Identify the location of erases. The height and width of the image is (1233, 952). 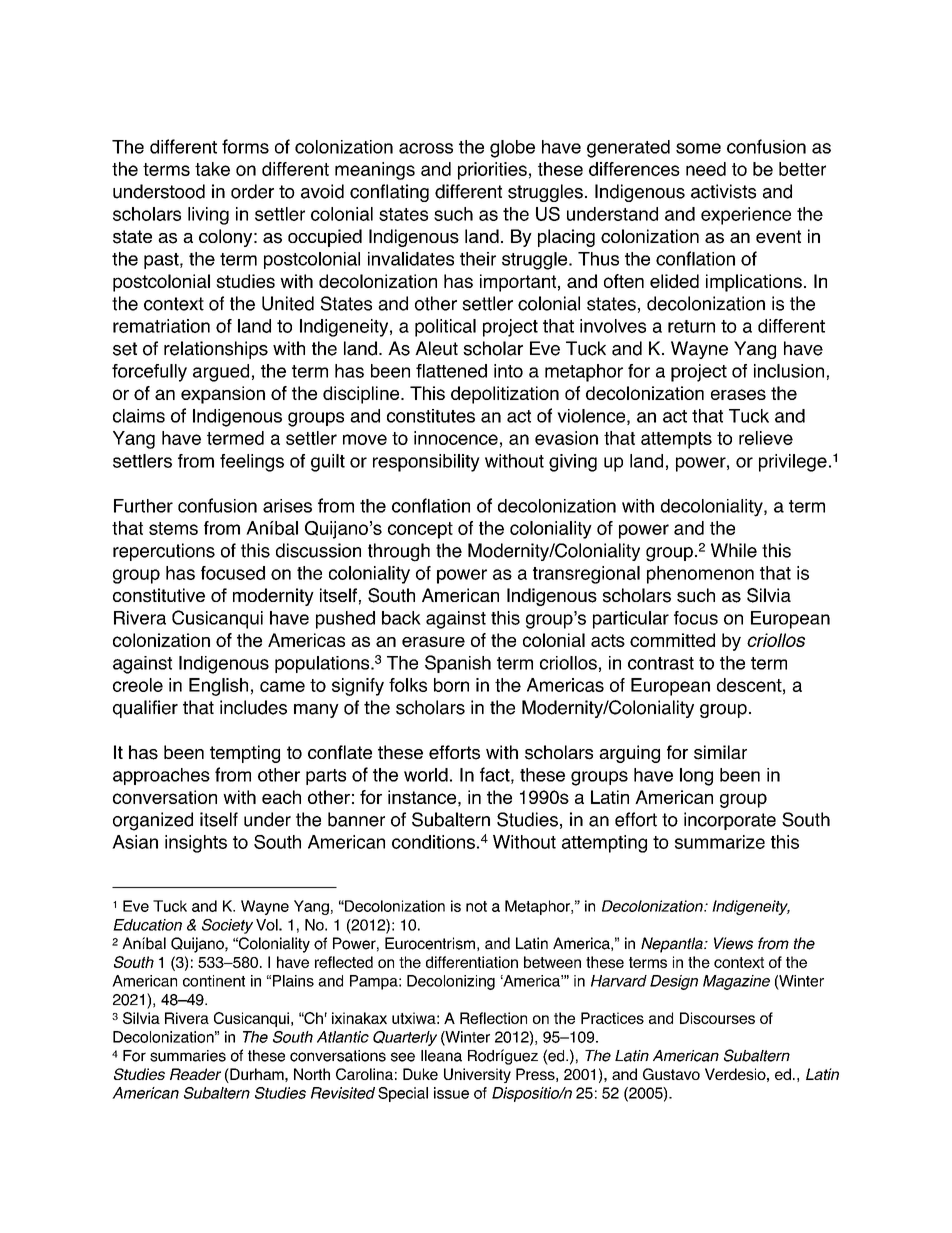
(738, 394).
